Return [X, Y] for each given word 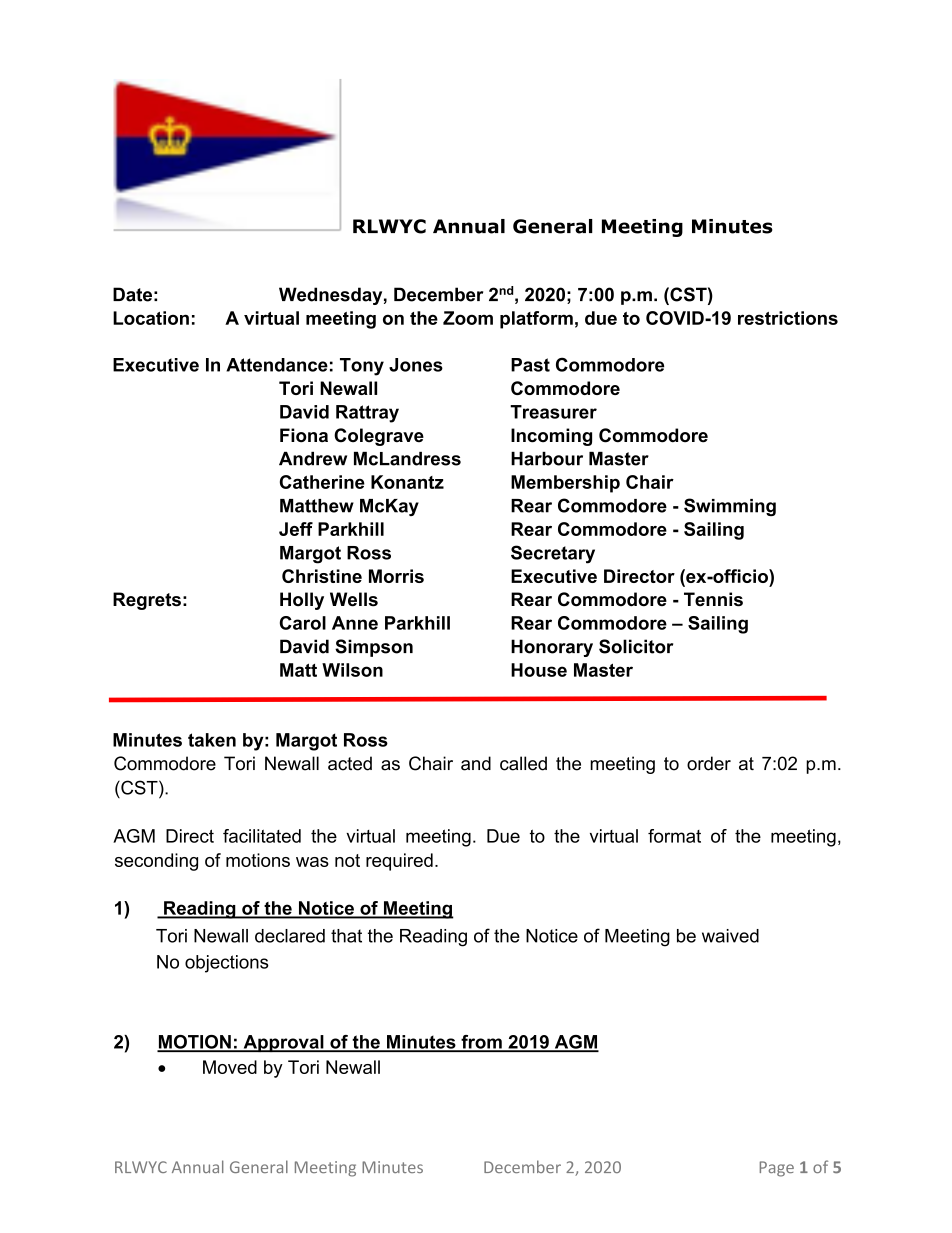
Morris [396, 576]
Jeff [296, 529]
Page [777, 1169]
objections [227, 964]
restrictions [788, 318]
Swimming [730, 507]
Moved [230, 1067]
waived [730, 936]
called [523, 763]
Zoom [468, 318]
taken [212, 740]
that [346, 936]
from [481, 1043]
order [709, 763]
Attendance [277, 365]
